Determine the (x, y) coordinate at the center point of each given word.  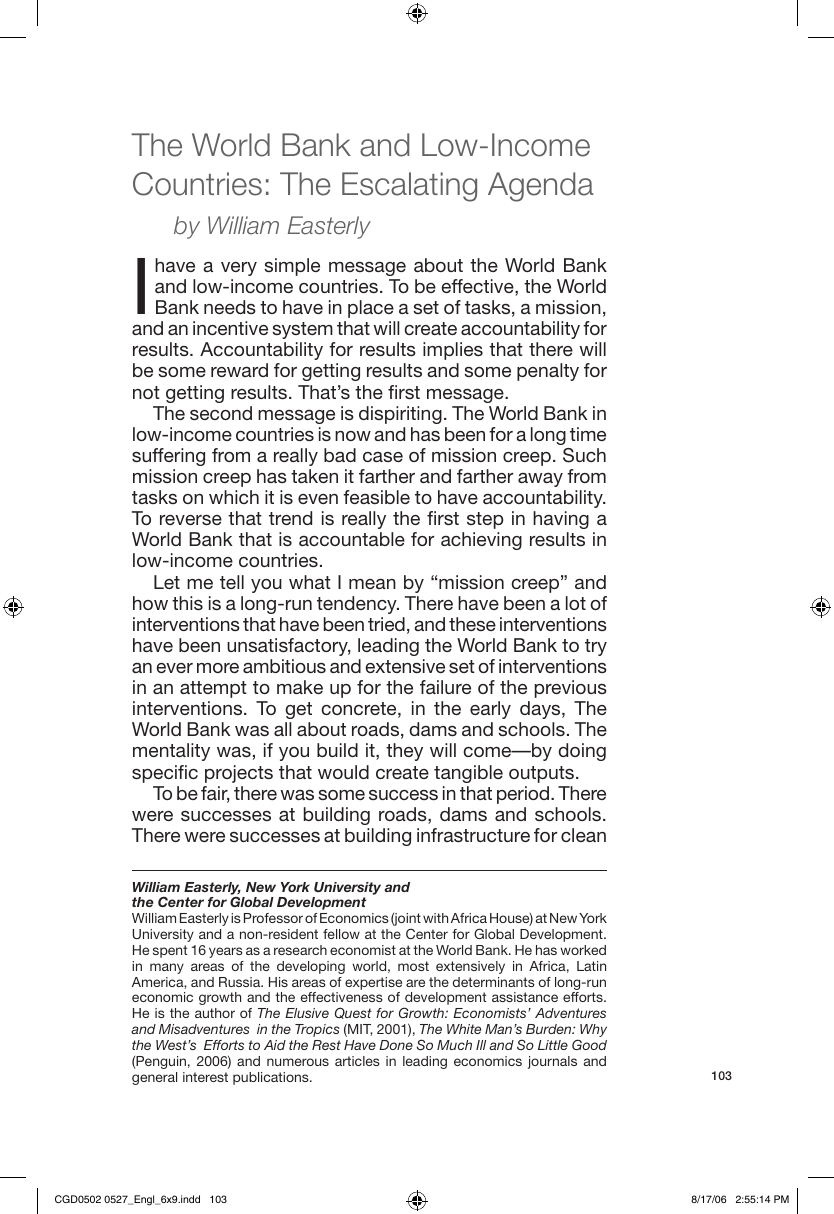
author (215, 1013)
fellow (341, 934)
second (221, 413)
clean (583, 835)
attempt (213, 689)
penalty (548, 372)
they (404, 752)
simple (292, 267)
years (226, 952)
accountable (352, 539)
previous (571, 689)
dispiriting (400, 415)
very (239, 269)
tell (232, 582)
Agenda (541, 187)
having (561, 520)
